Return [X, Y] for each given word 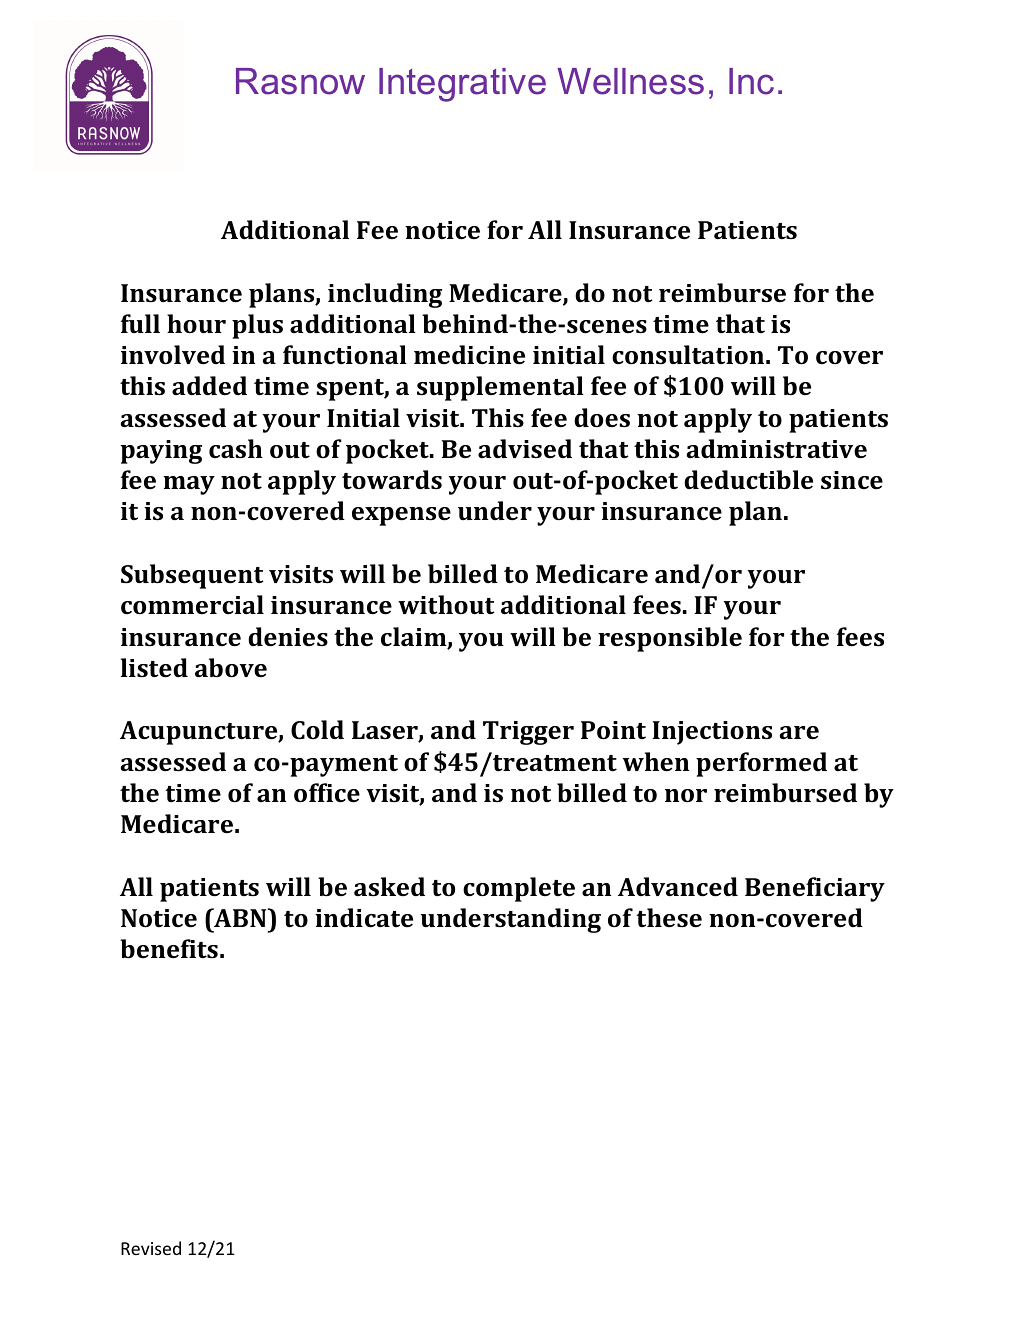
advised [525, 448]
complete [519, 889]
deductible [748, 480]
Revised [151, 1248]
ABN [240, 917]
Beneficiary [815, 889]
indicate [364, 918]
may [189, 485]
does [602, 418]
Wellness [630, 81]
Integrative [462, 85]
